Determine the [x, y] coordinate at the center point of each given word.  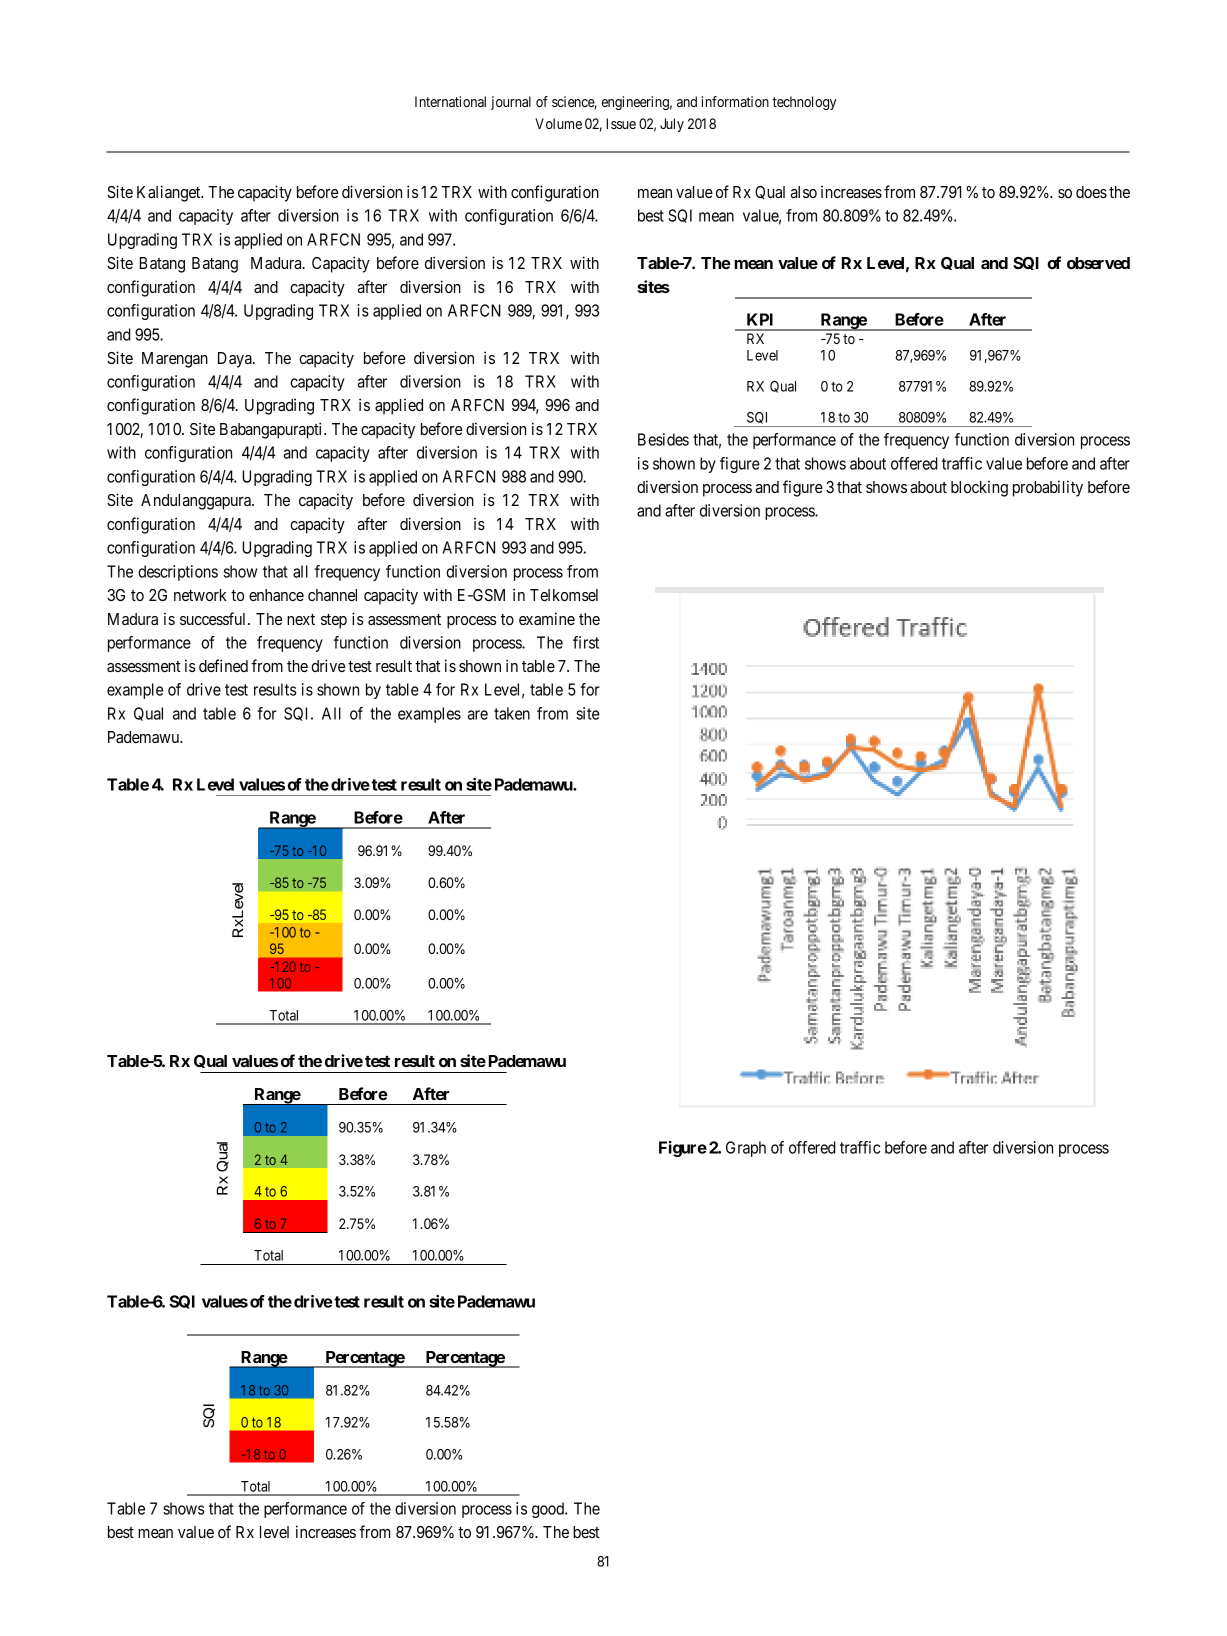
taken [512, 713]
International [450, 101]
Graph [746, 1149]
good [549, 1510]
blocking [979, 488]
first [586, 642]
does [1091, 192]
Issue [621, 123]
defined [223, 665]
